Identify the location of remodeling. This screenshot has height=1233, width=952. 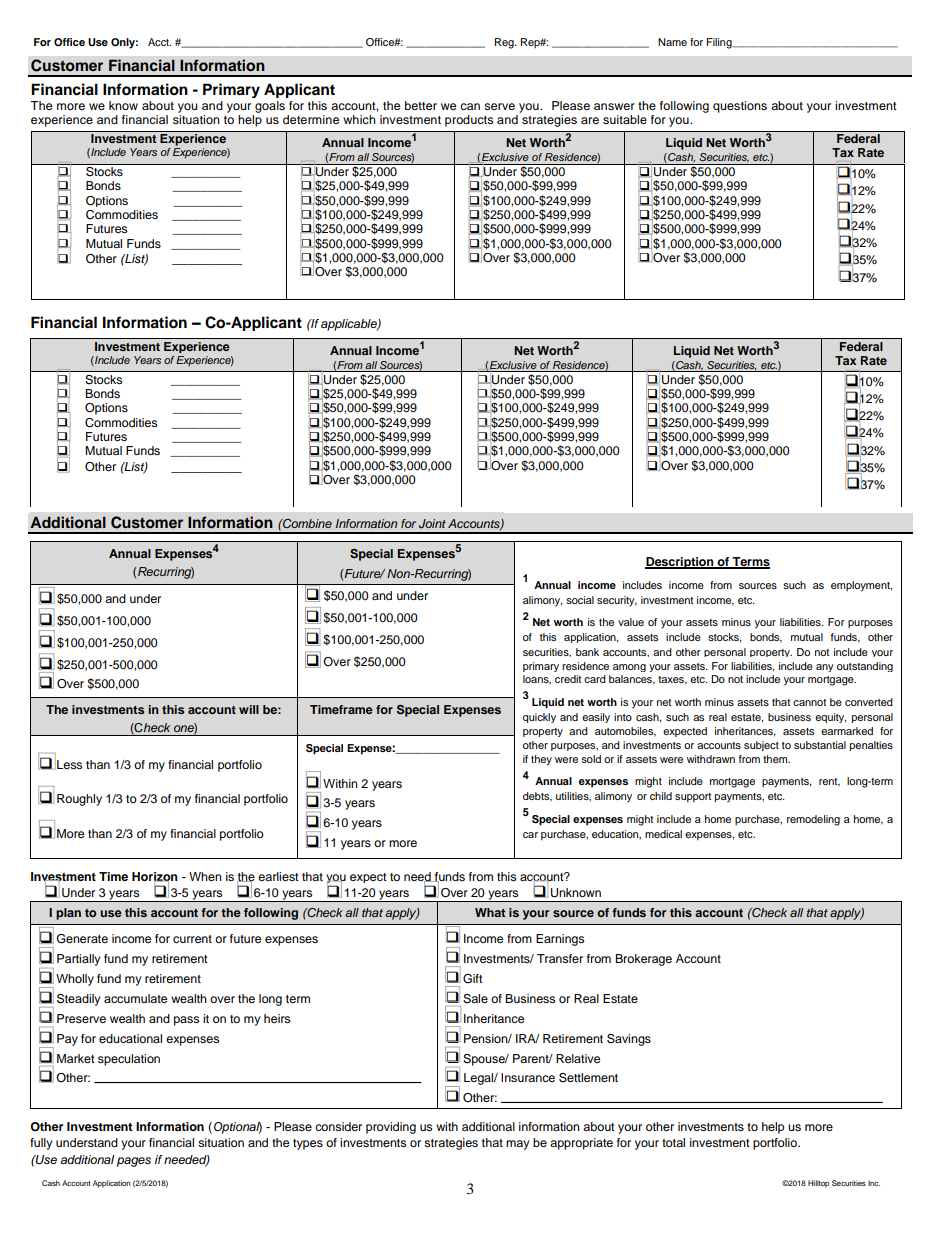
(813, 820).
